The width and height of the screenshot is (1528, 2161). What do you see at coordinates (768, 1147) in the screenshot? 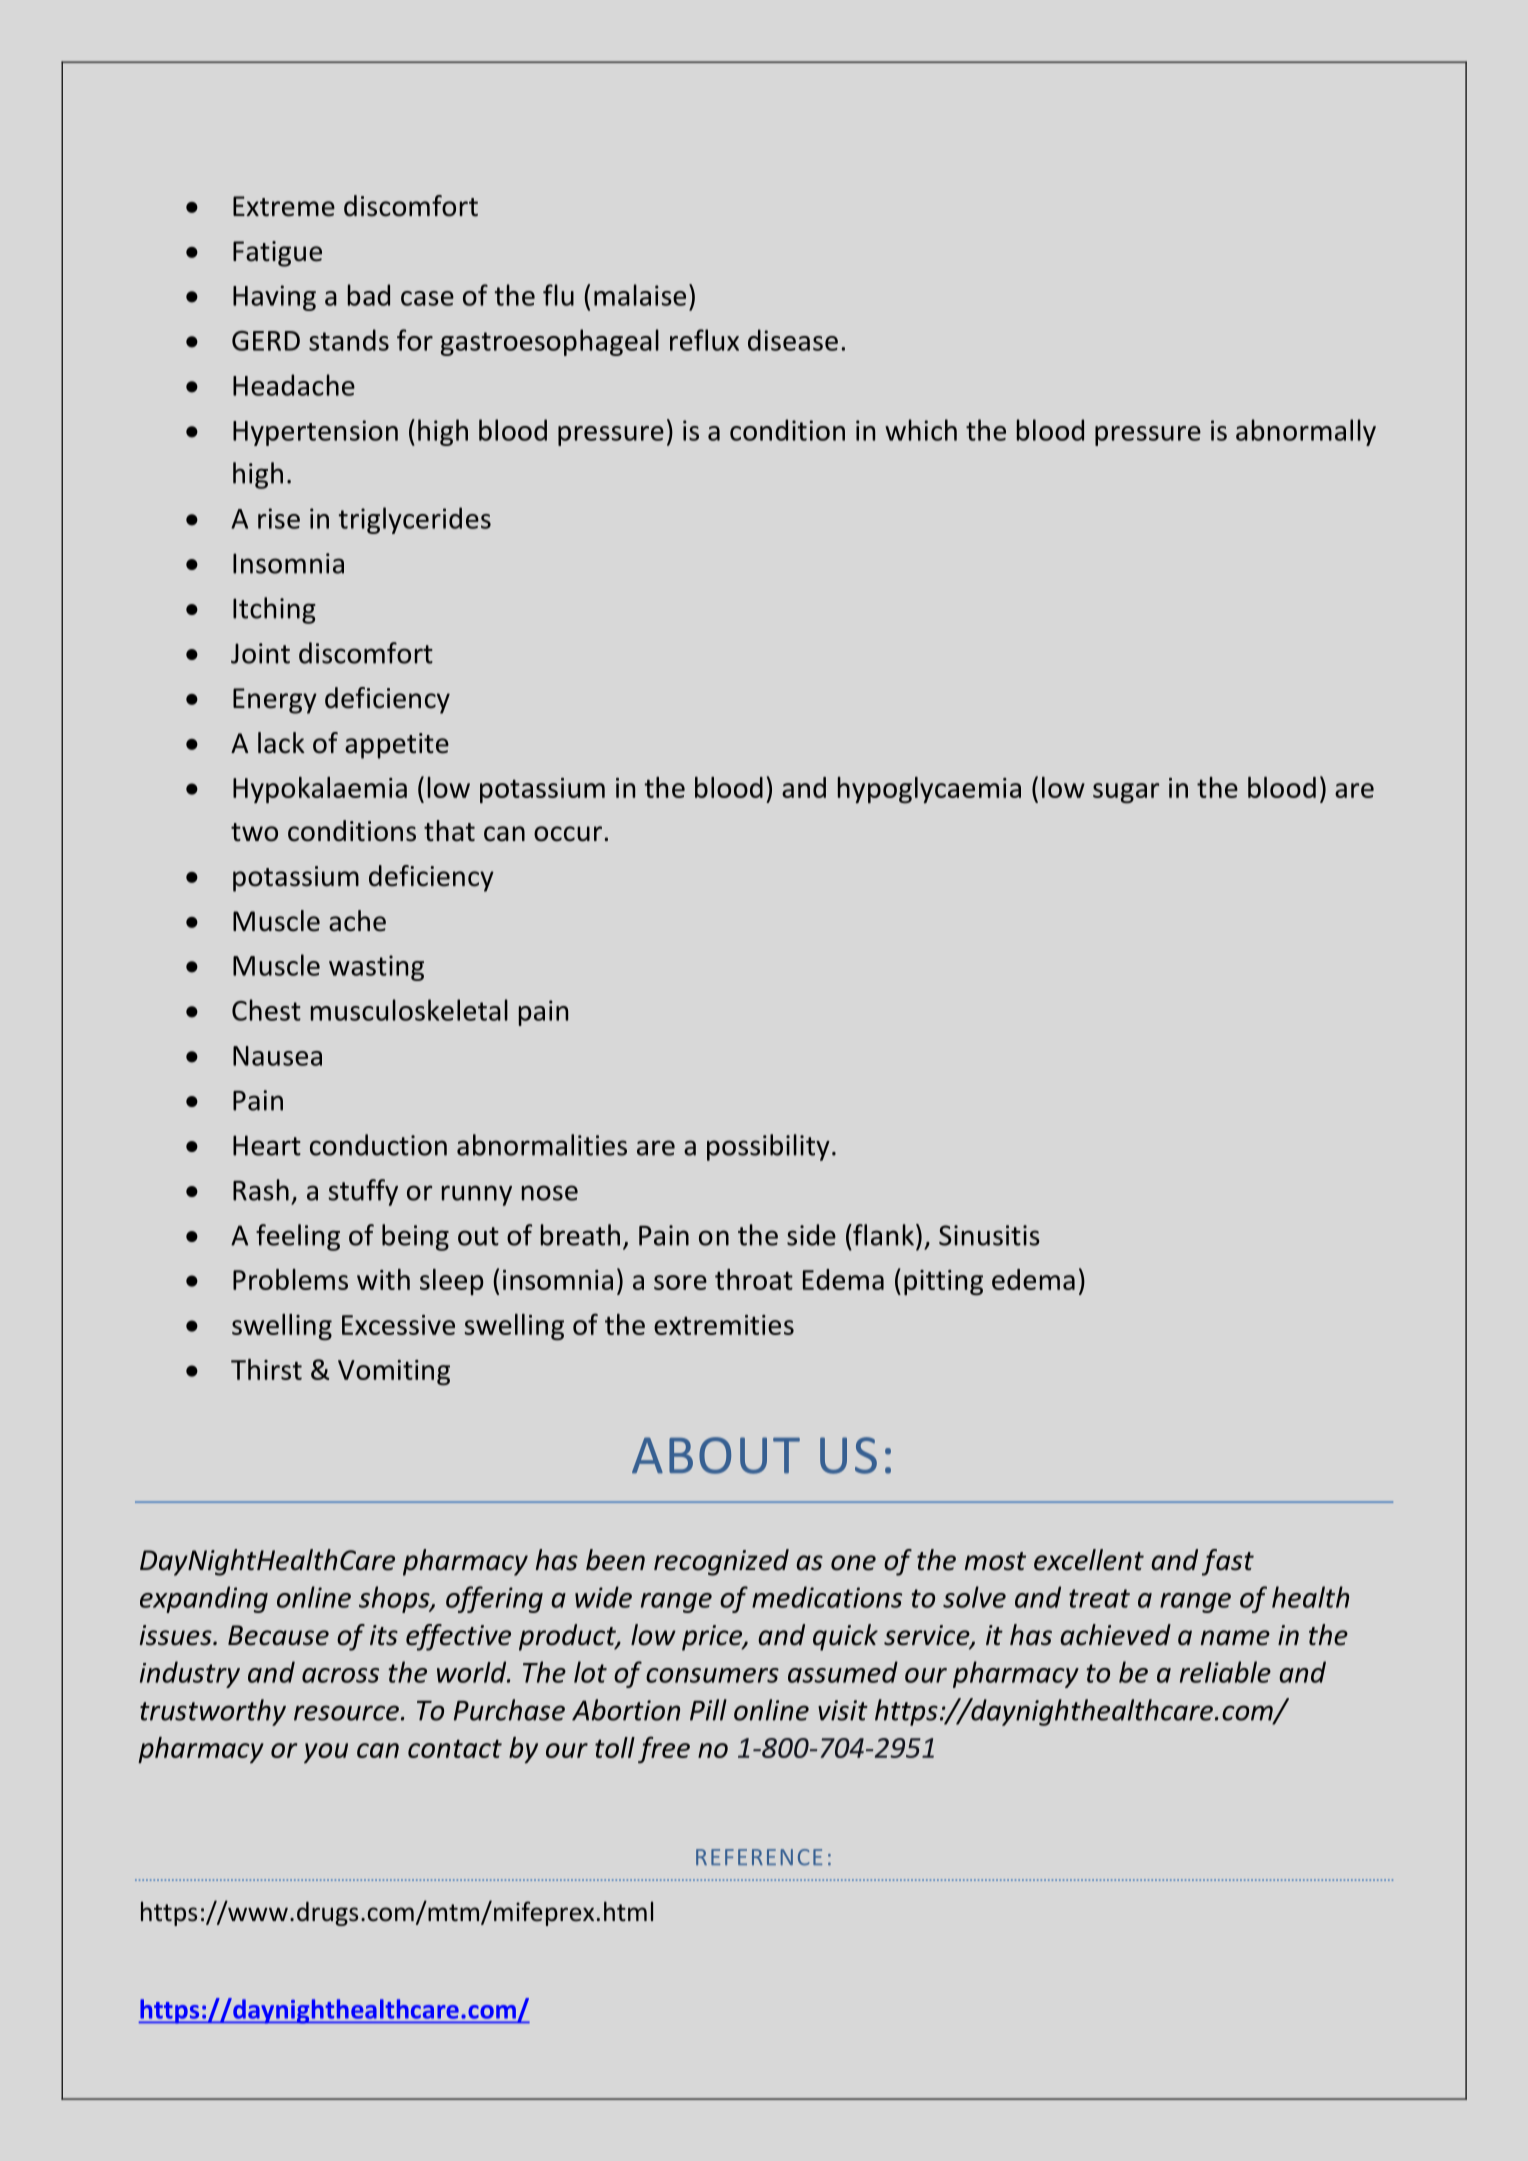
I see `possibility` at bounding box center [768, 1147].
